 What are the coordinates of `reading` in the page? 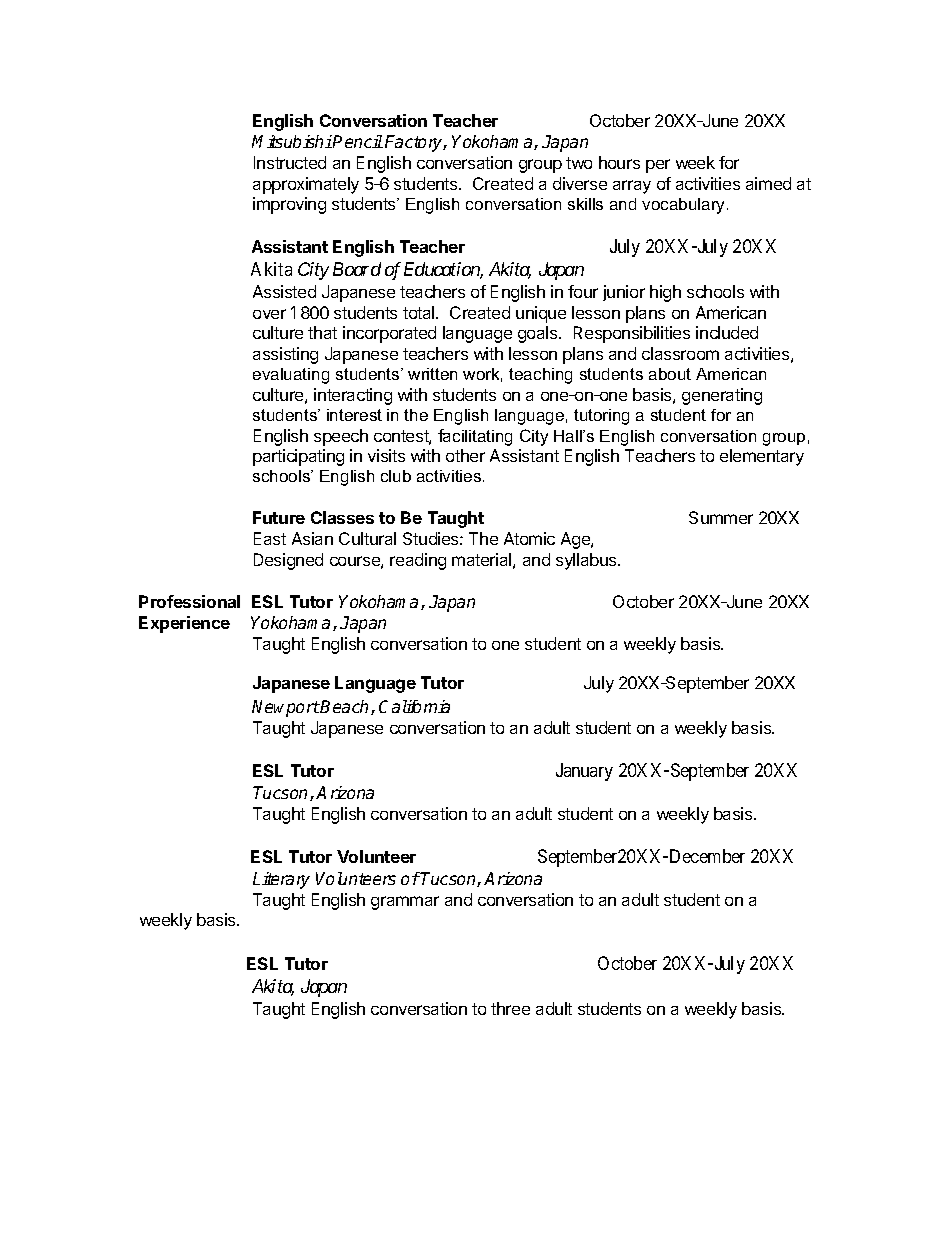 It's located at (418, 561).
